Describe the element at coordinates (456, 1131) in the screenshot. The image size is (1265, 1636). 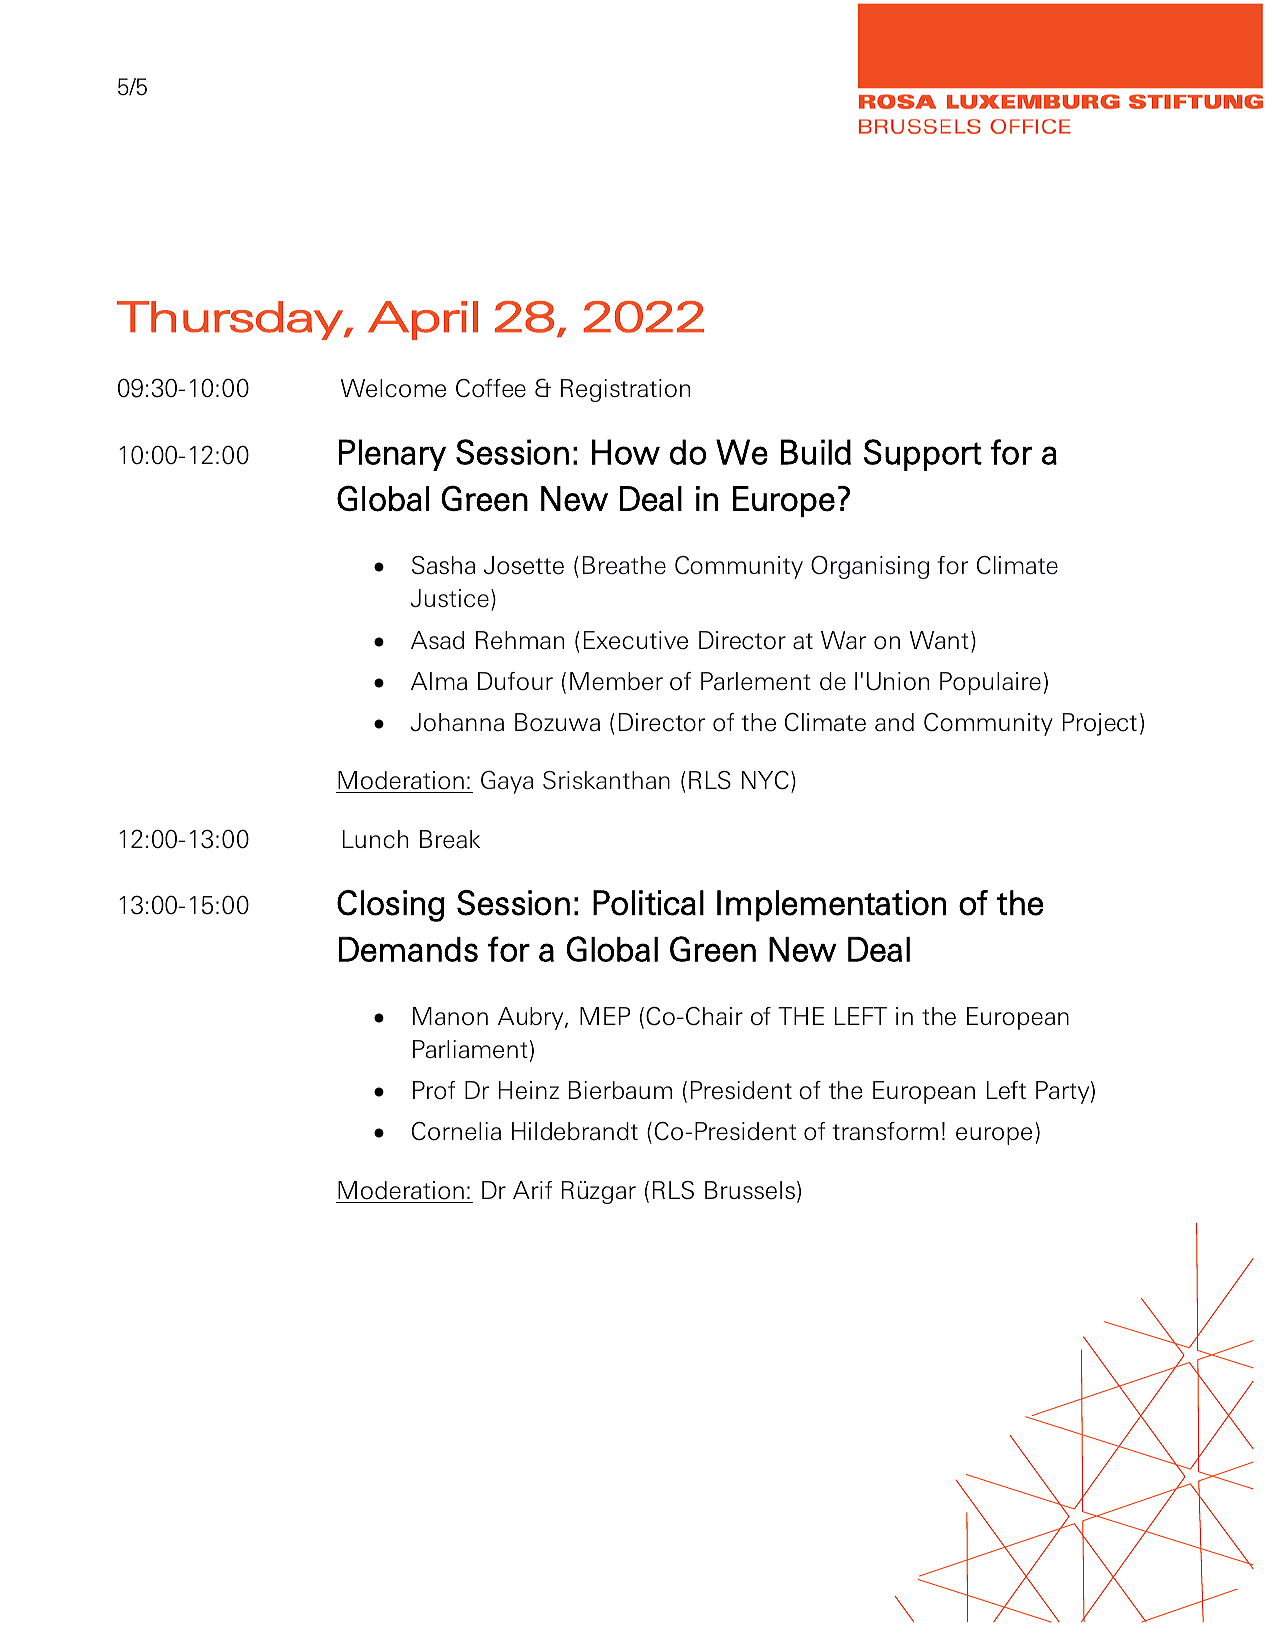
I see `Cornelia` at that location.
